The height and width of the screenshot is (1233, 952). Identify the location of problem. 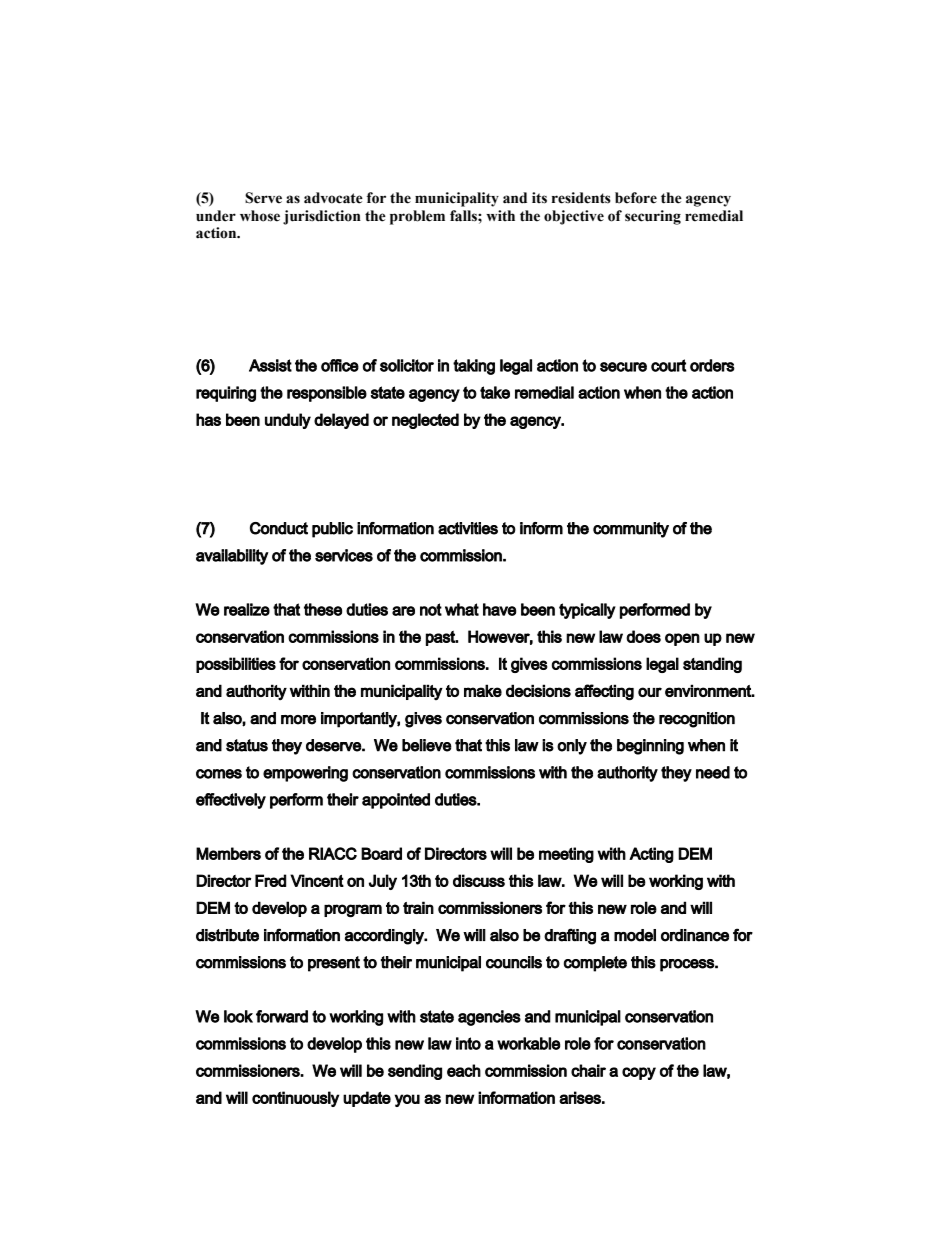
(417, 217).
